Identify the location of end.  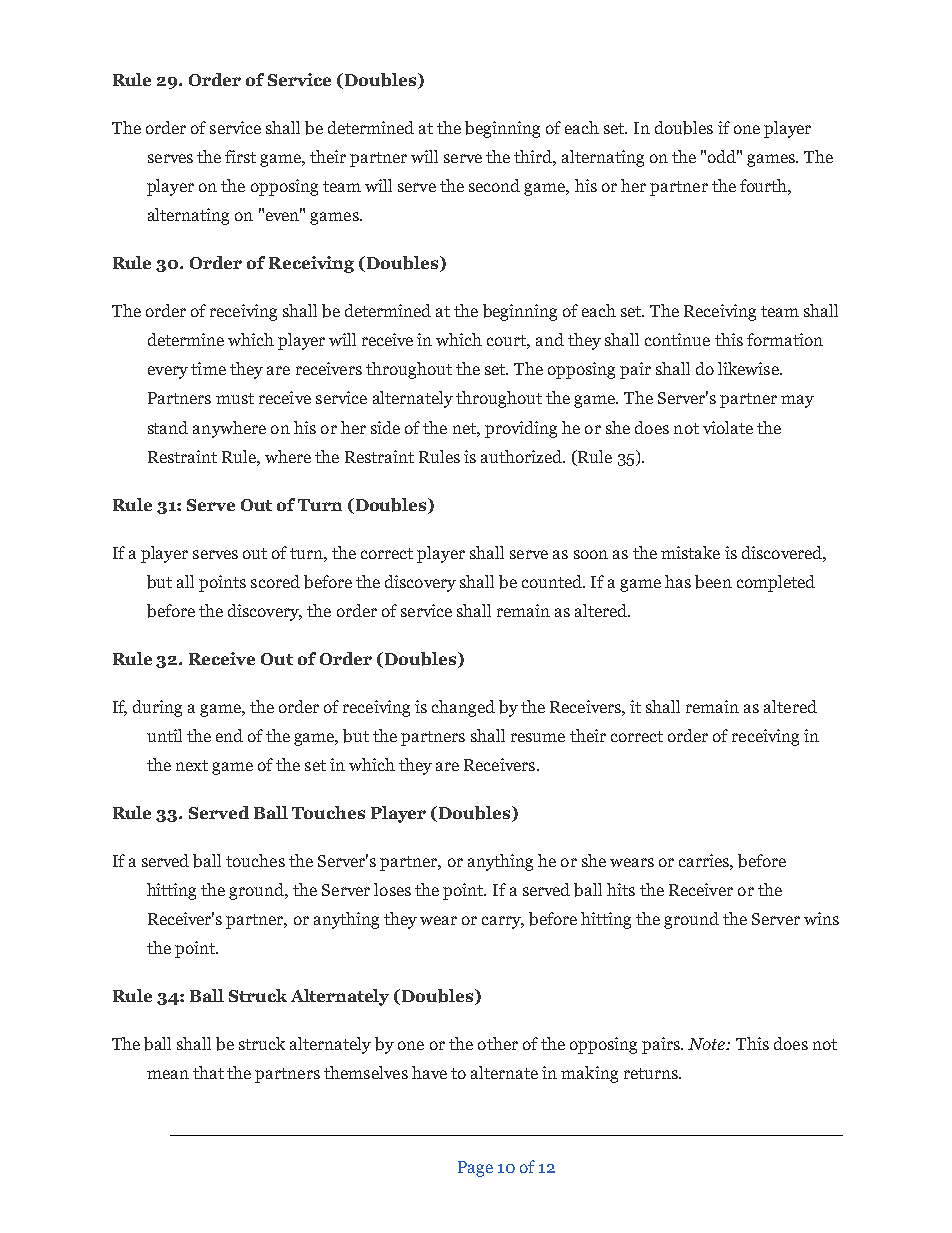
(229, 735).
